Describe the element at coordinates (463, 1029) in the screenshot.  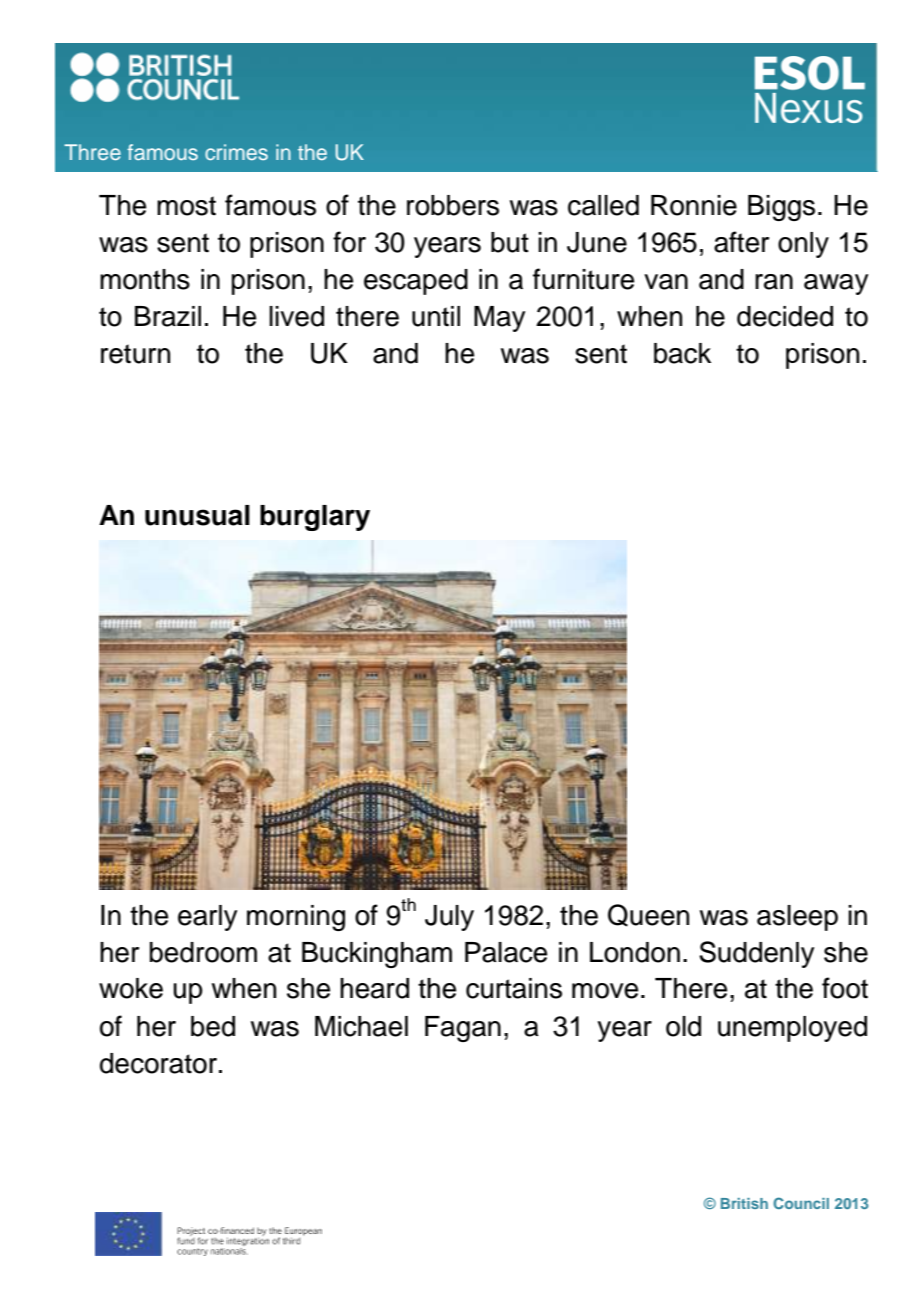
I see `Fagan` at that location.
